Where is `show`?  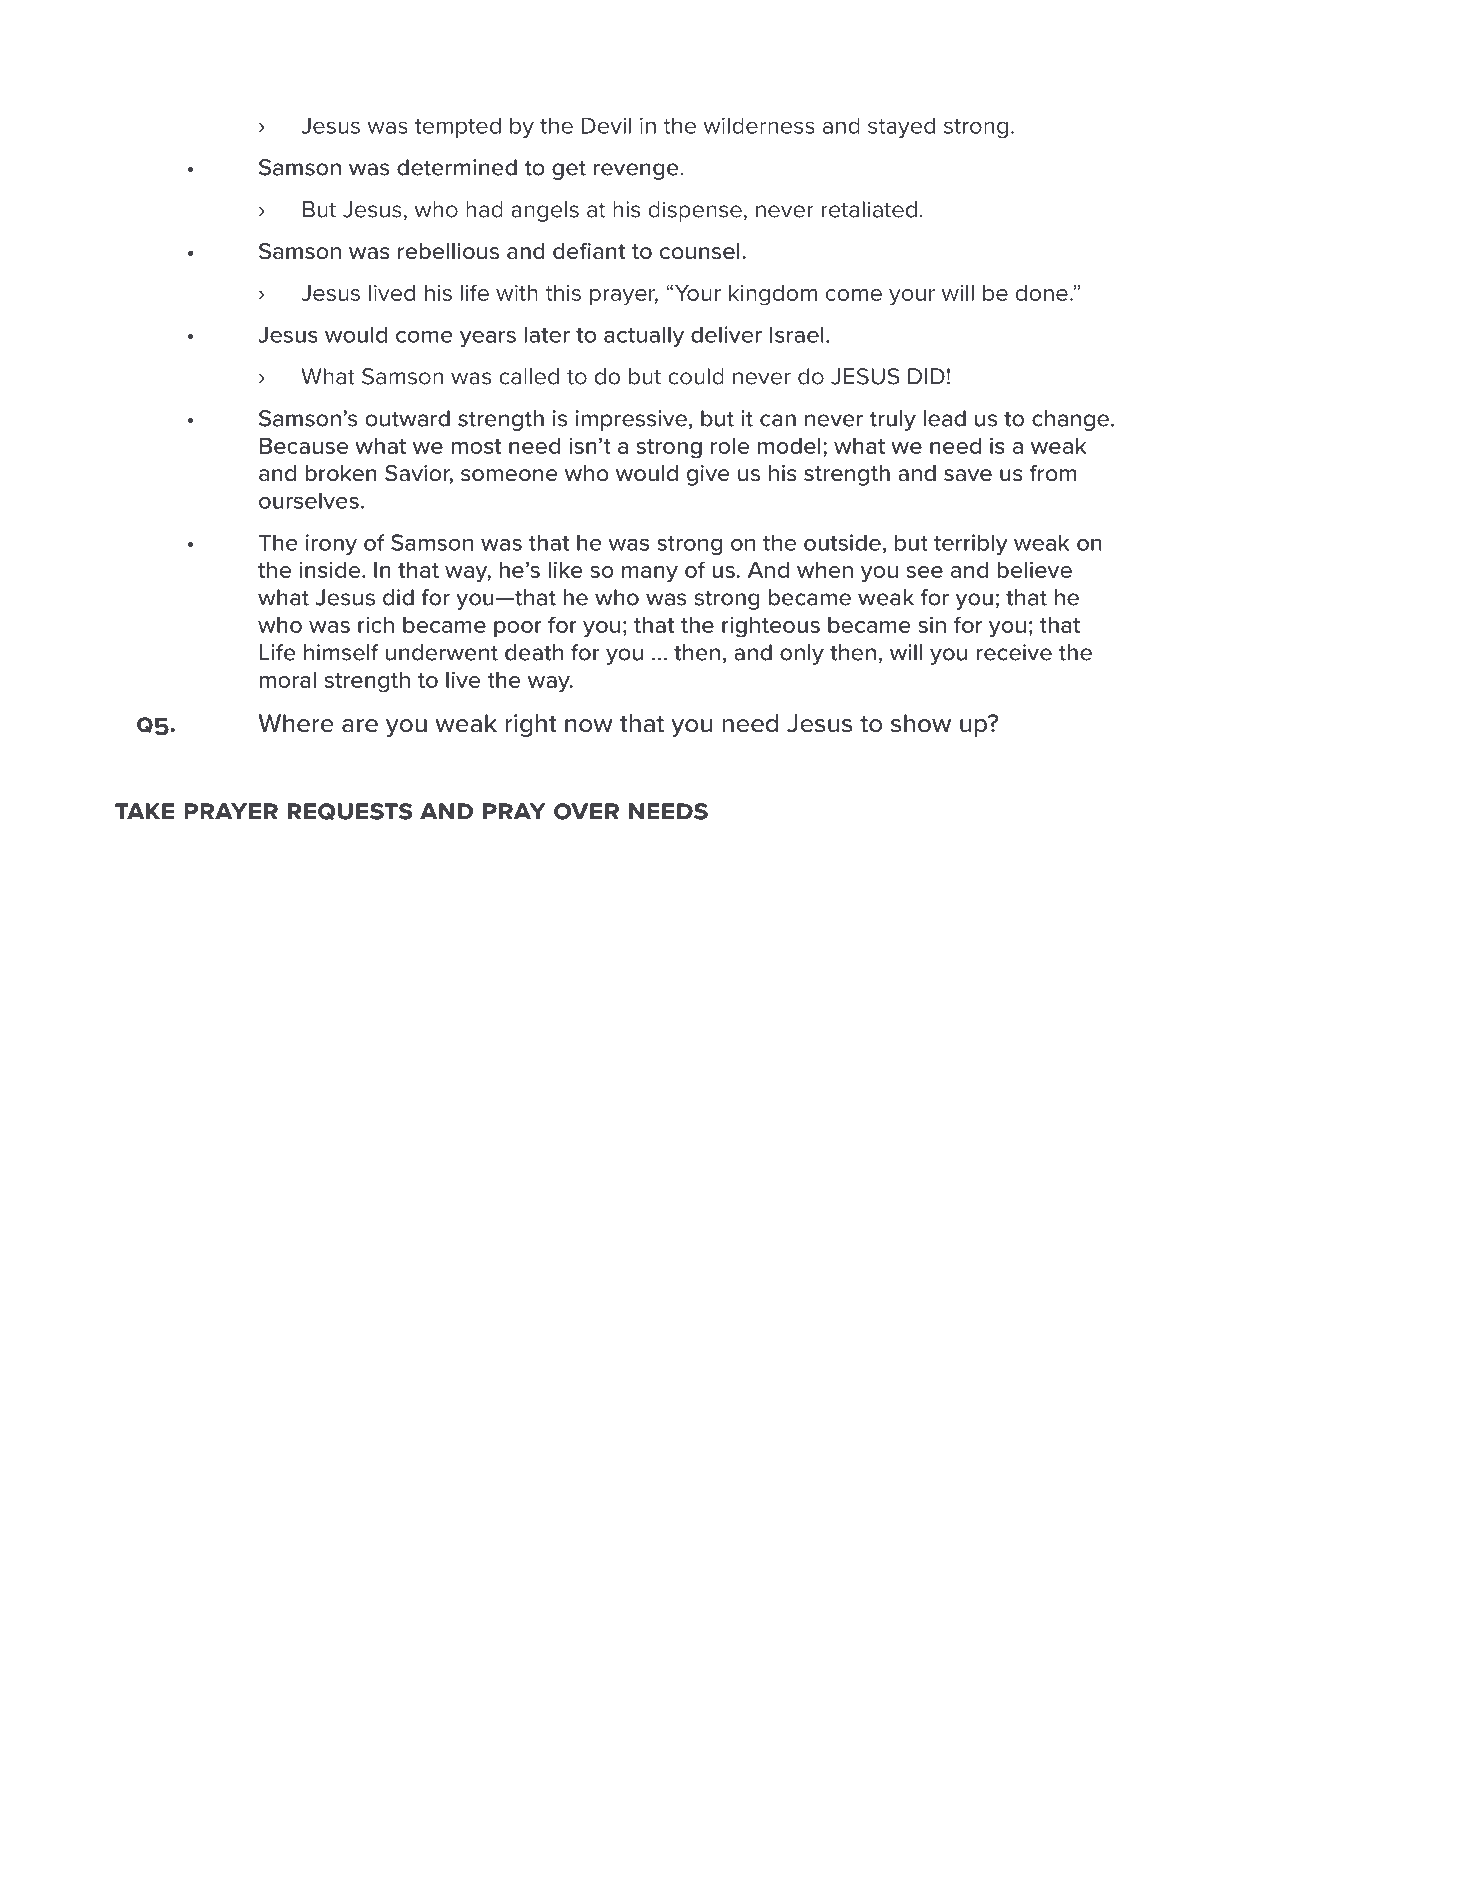
show is located at coordinates (921, 723).
